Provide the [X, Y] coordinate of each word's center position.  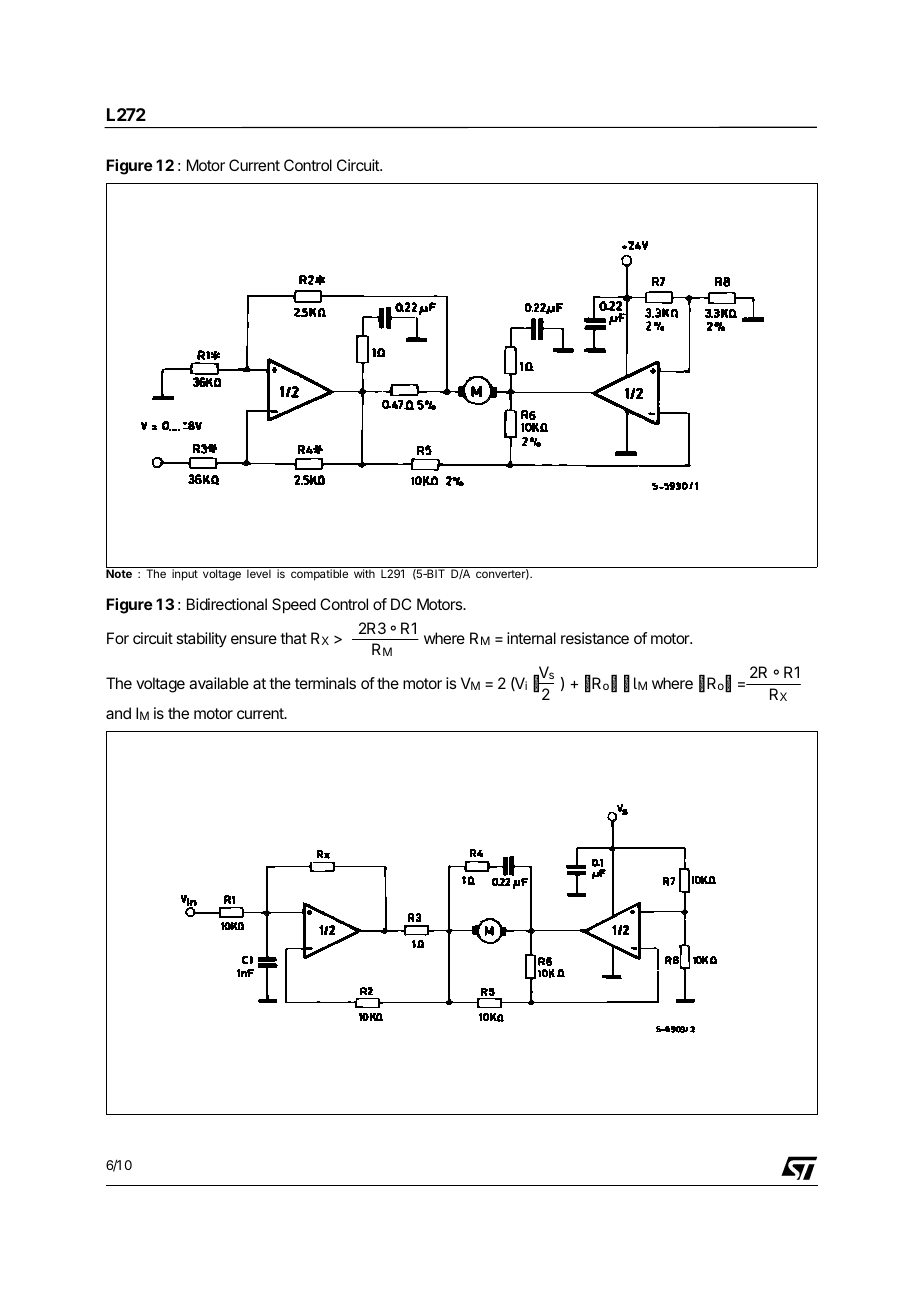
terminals [325, 683]
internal [531, 638]
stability [201, 639]
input [185, 575]
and [118, 713]
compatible [319, 575]
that [293, 638]
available [219, 683]
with [364, 573]
